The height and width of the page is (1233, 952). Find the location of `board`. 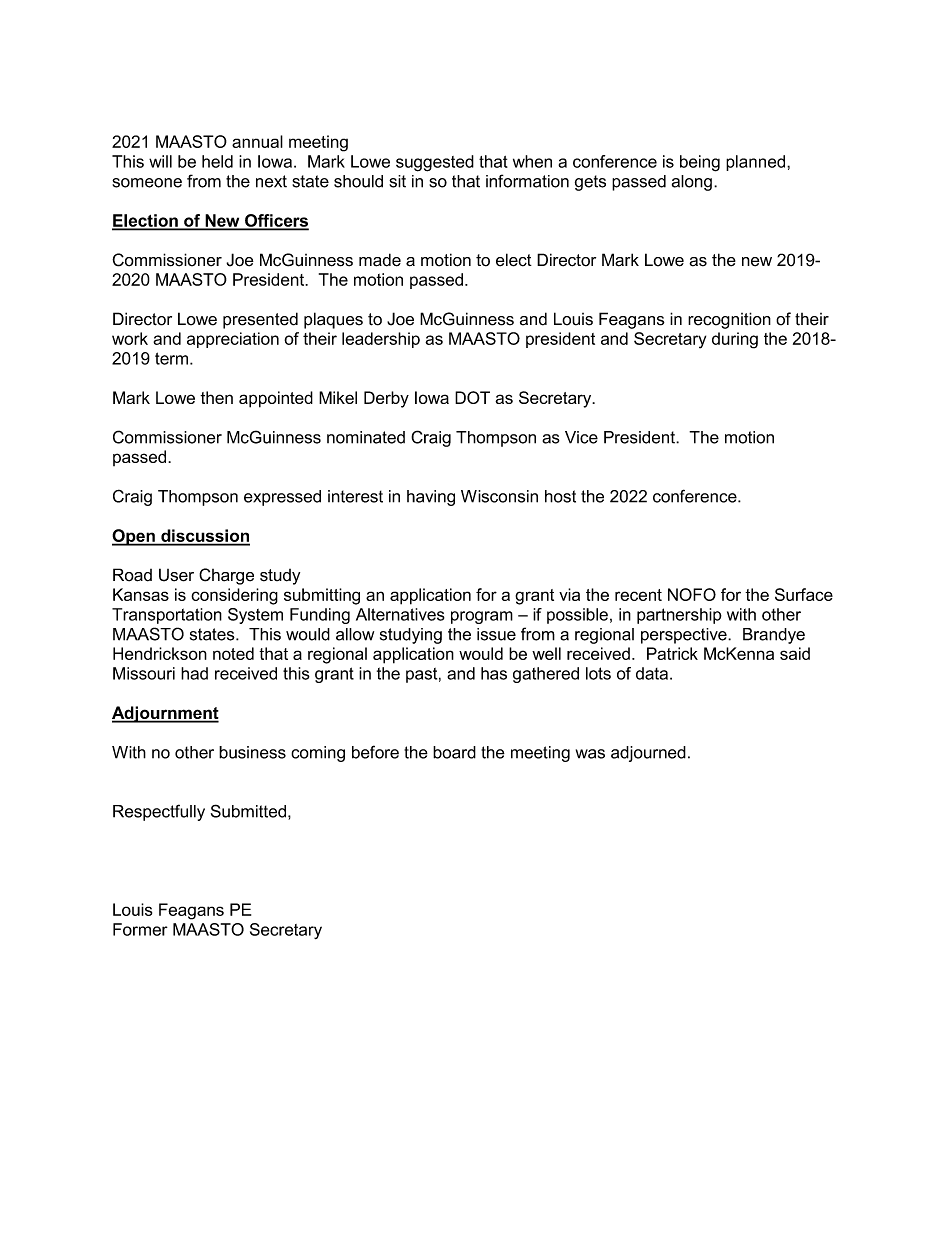

board is located at coordinates (454, 752).
